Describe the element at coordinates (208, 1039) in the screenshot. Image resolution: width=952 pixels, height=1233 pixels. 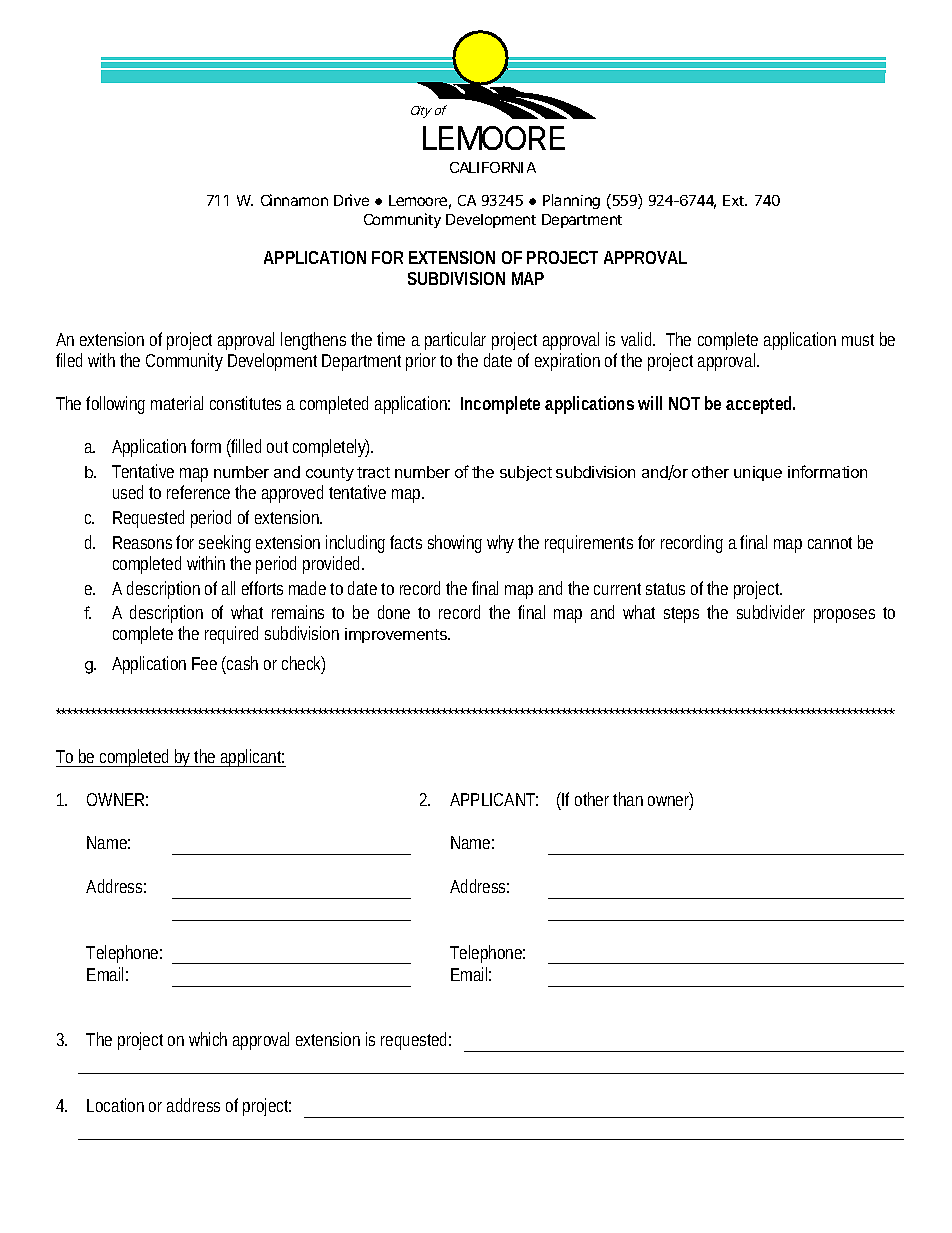
I see `which` at that location.
